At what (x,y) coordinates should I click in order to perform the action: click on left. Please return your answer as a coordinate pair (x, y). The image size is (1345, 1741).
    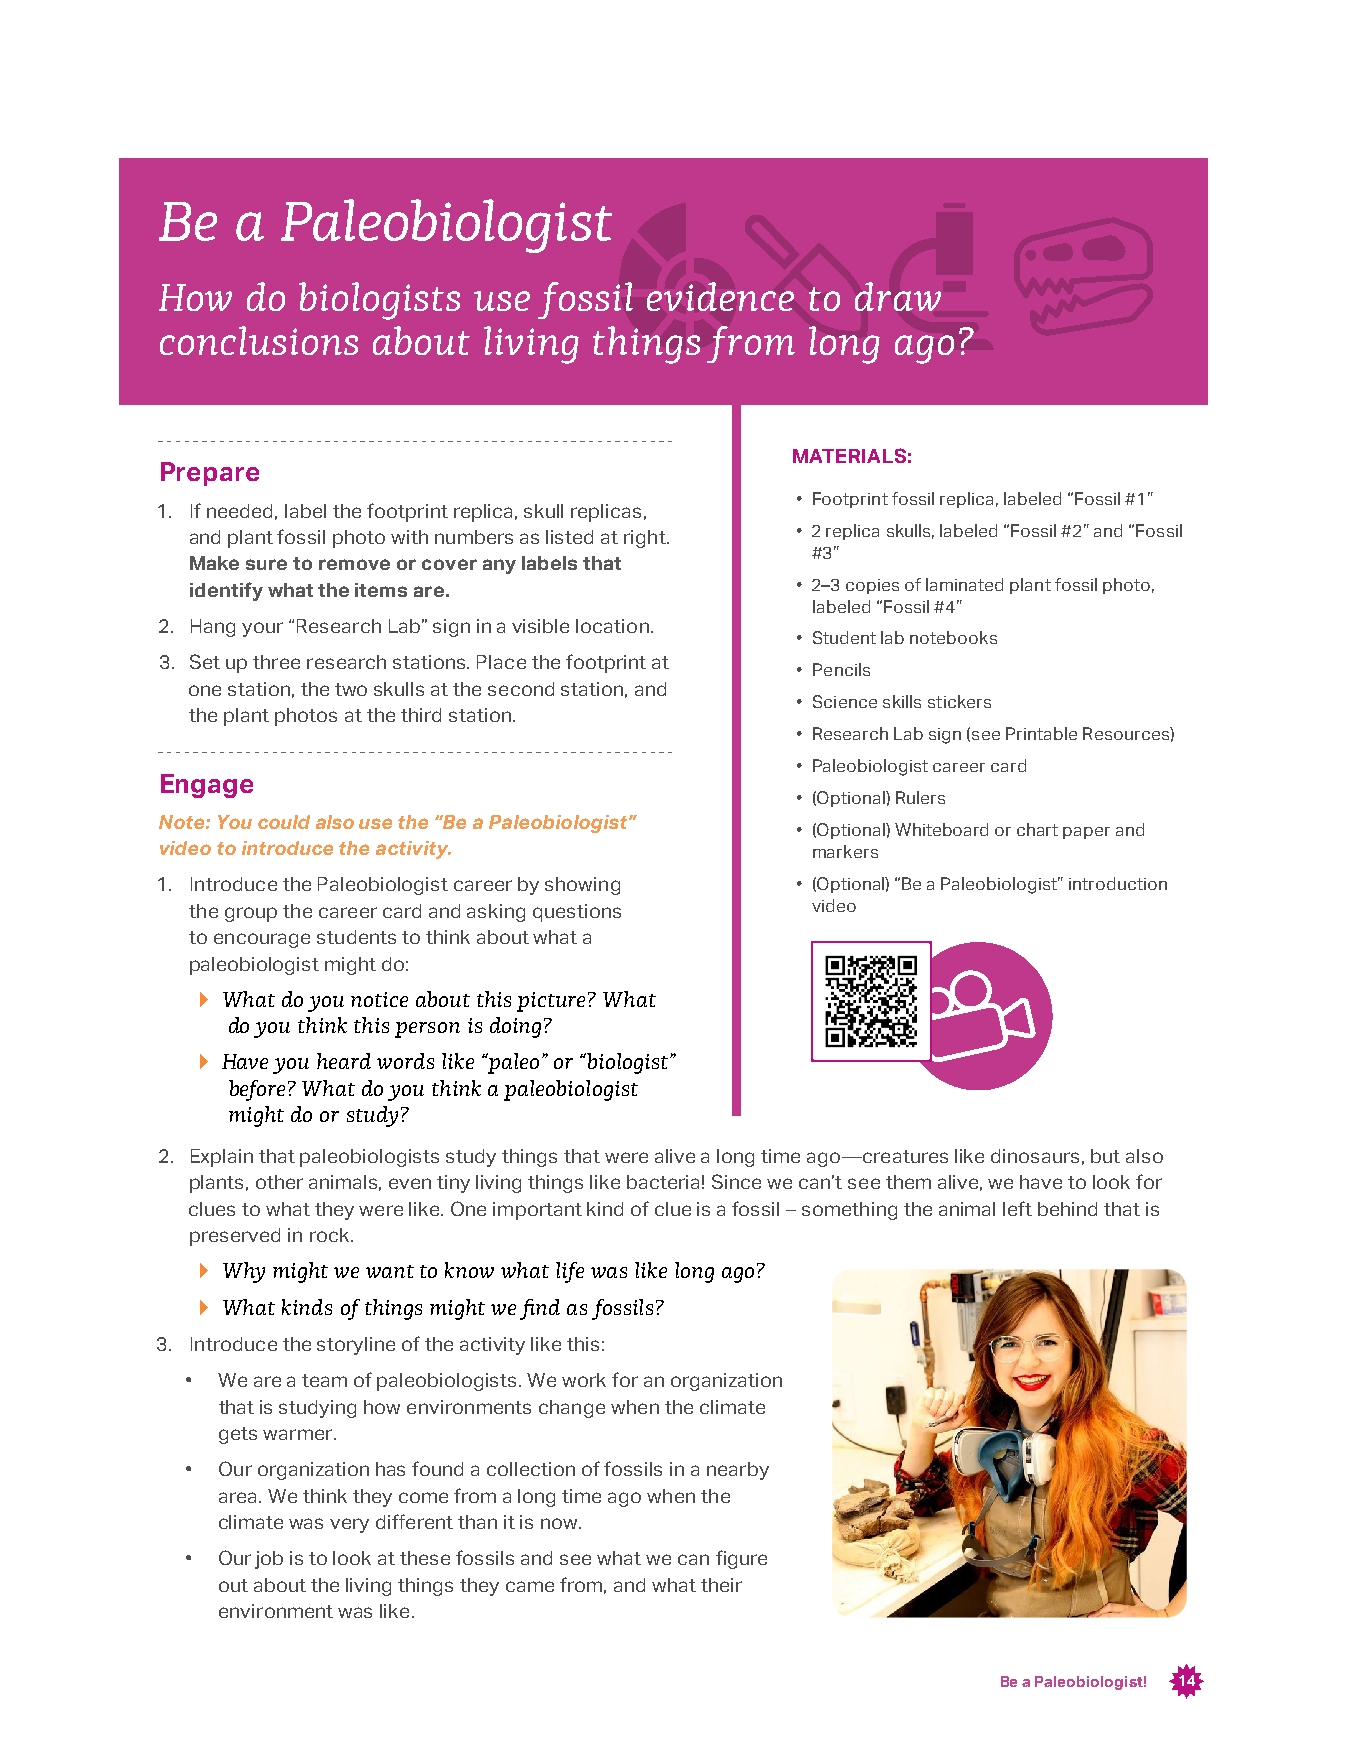
    Looking at the image, I should click on (1017, 1208).
